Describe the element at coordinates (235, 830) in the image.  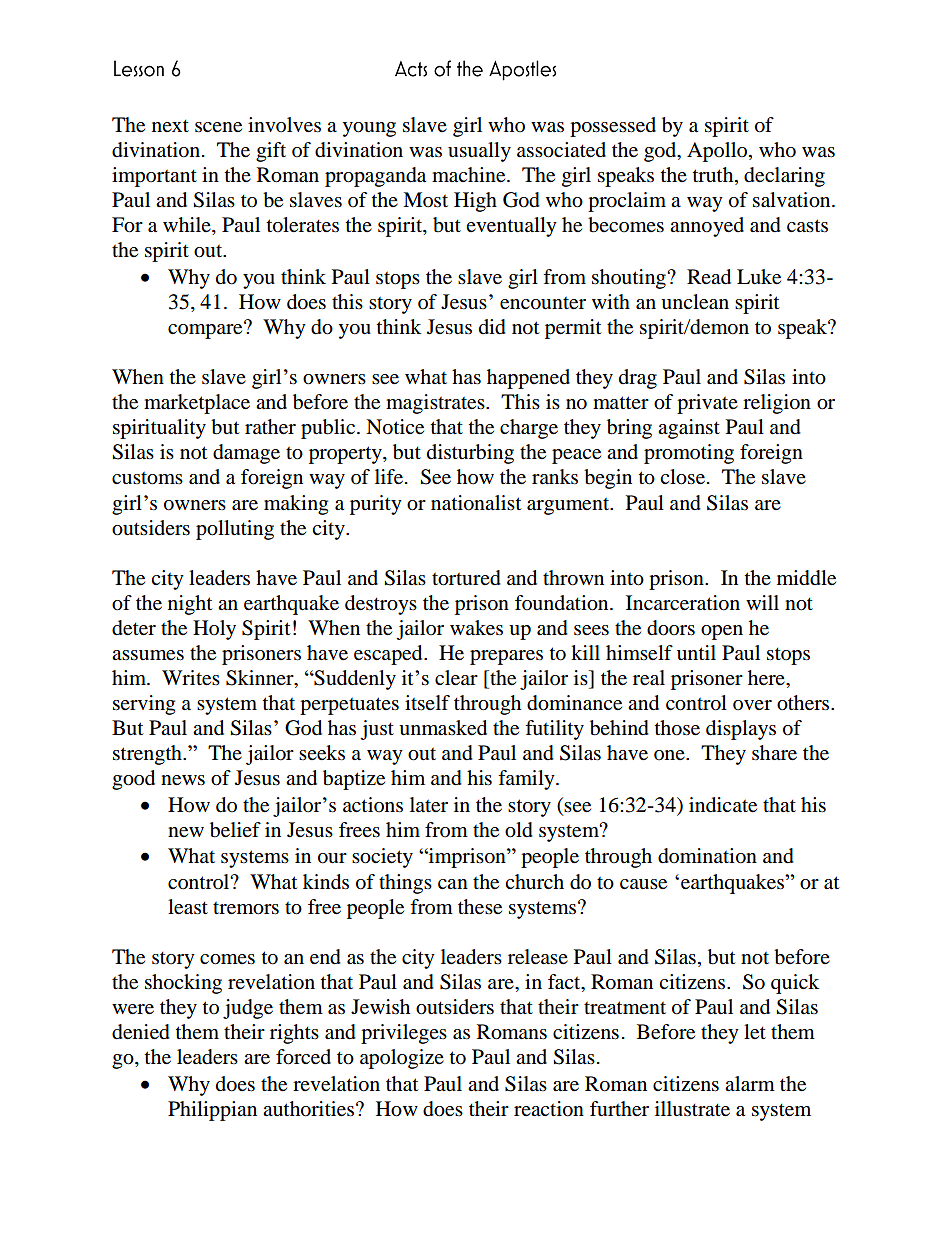
I see `belief` at that location.
